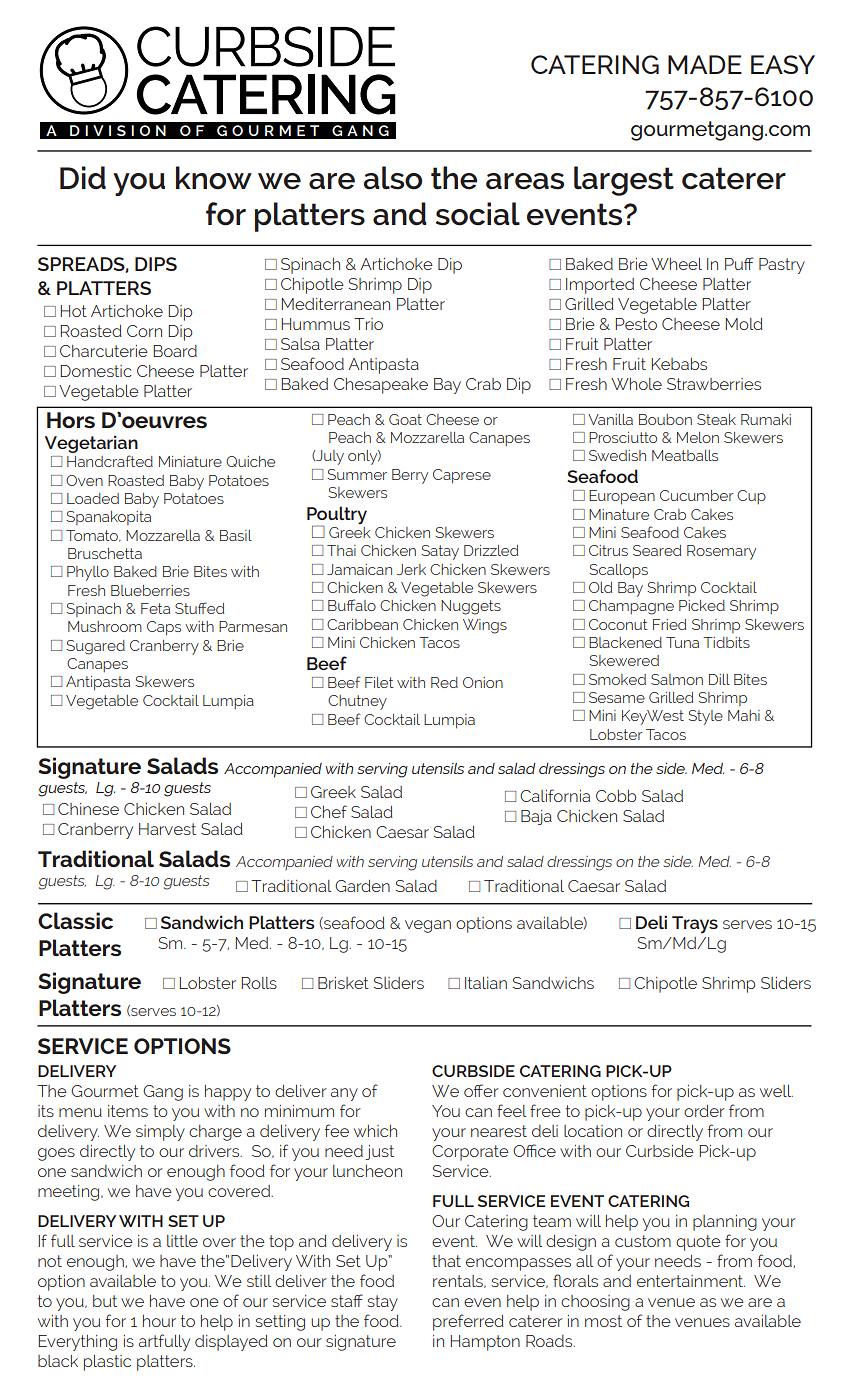 The width and height of the screenshot is (849, 1400). I want to click on hour, so click(159, 1321).
